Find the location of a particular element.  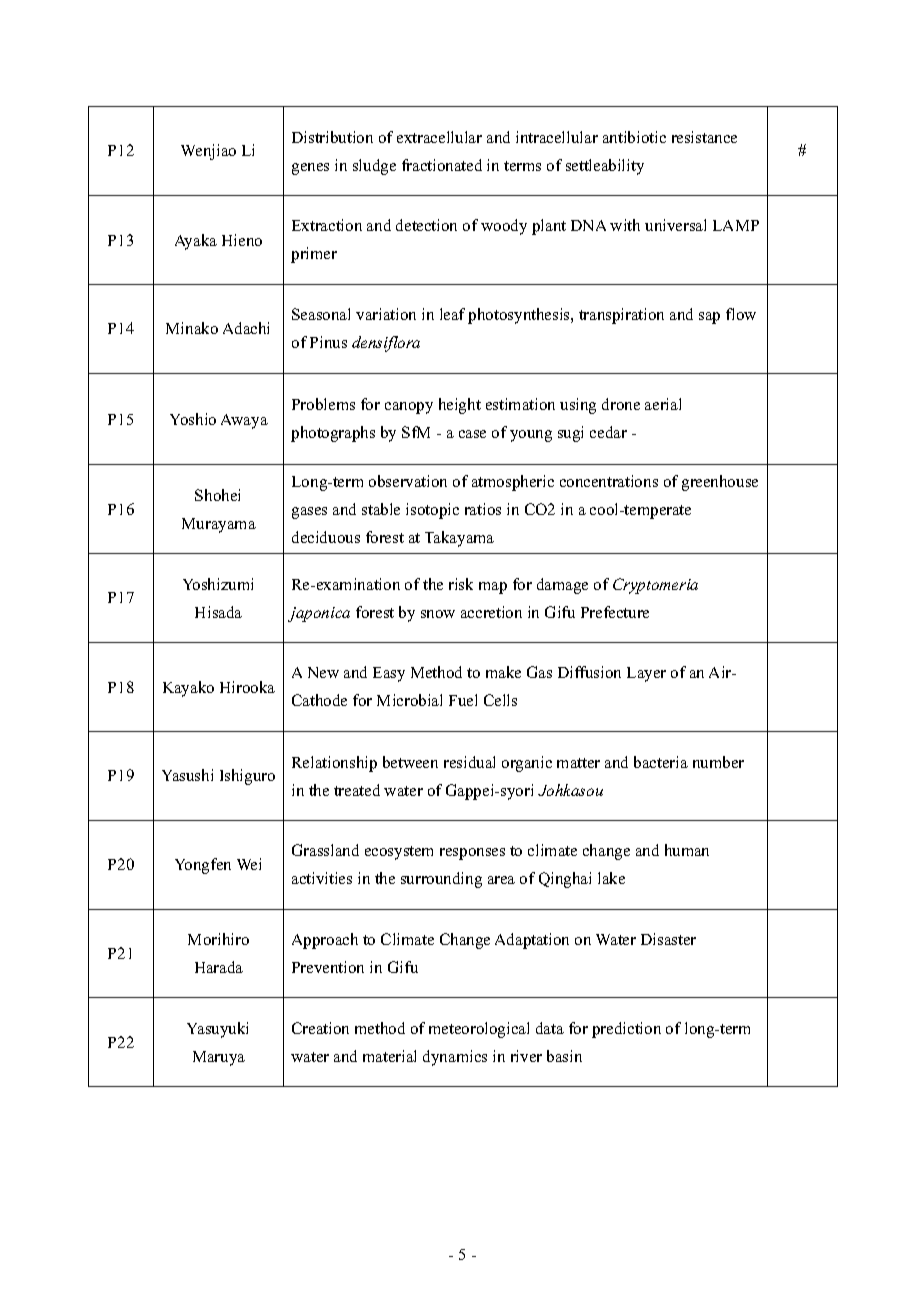

Wei is located at coordinates (249, 864).
